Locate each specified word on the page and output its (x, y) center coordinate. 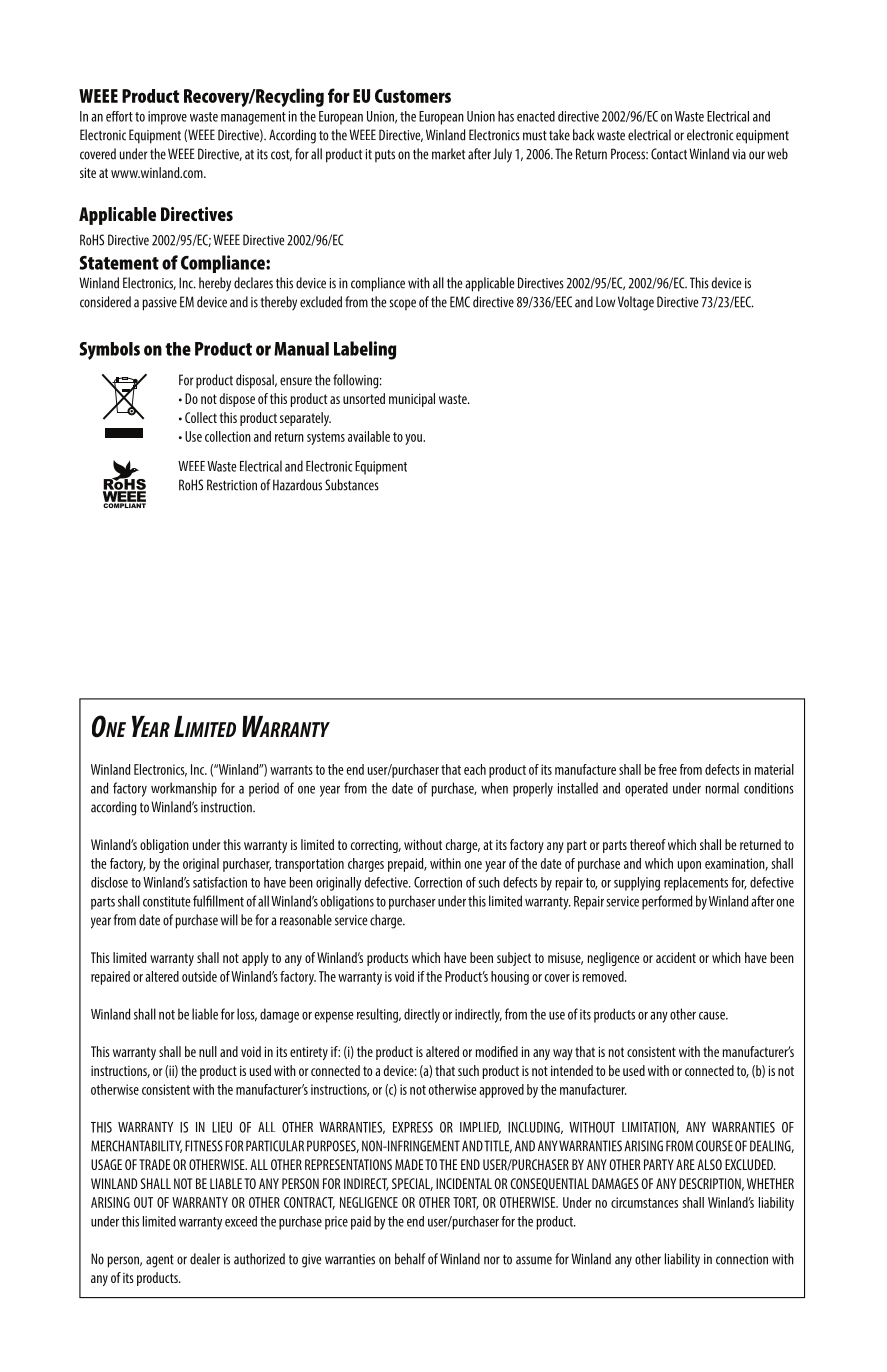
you (415, 439)
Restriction (232, 485)
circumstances (644, 1202)
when (494, 788)
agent (160, 1261)
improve (167, 118)
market (448, 154)
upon (689, 866)
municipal (412, 400)
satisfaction (220, 882)
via (739, 154)
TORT (466, 1203)
